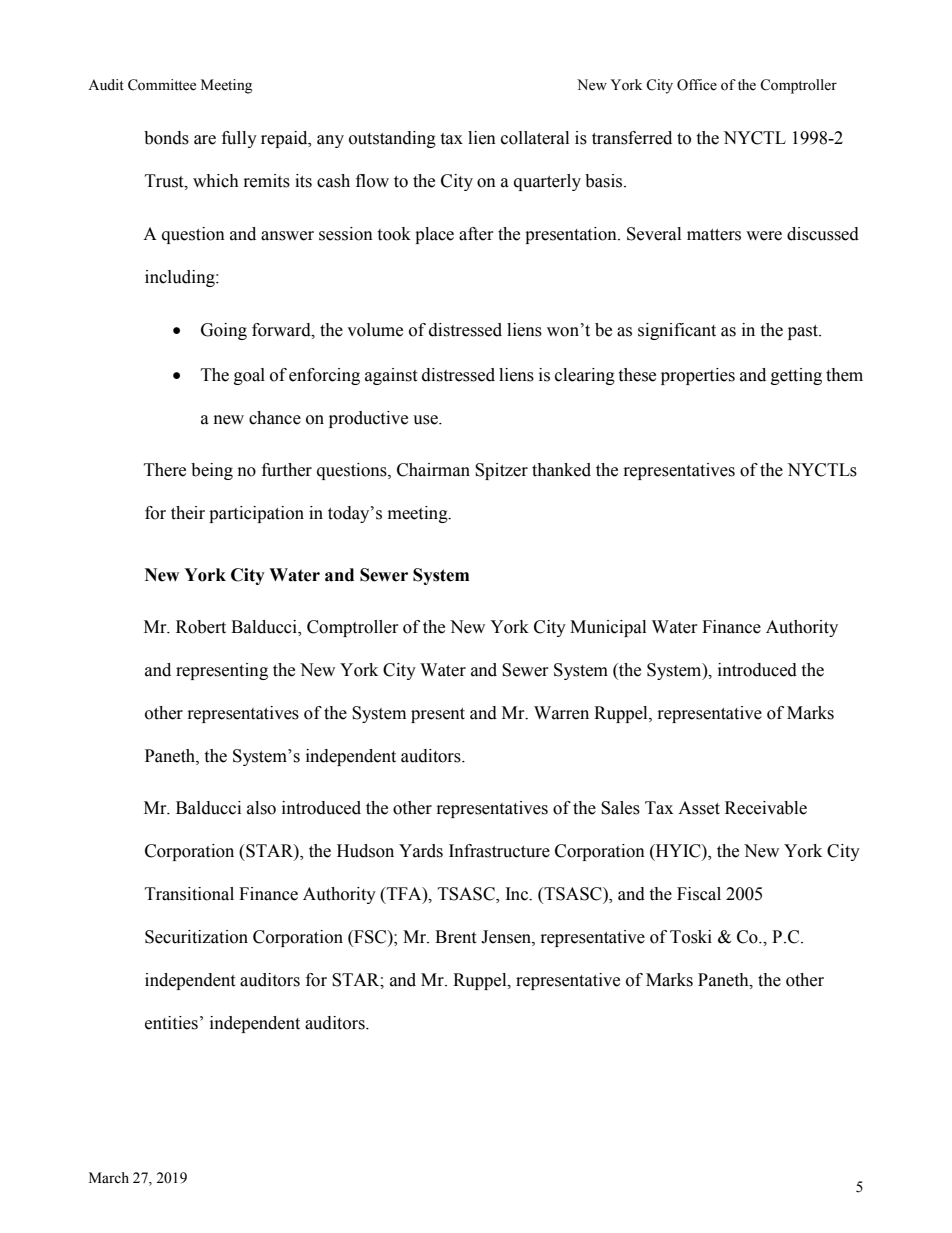 The image size is (952, 1233). What do you see at coordinates (697, 85) in the screenshot?
I see `Office` at bounding box center [697, 85].
